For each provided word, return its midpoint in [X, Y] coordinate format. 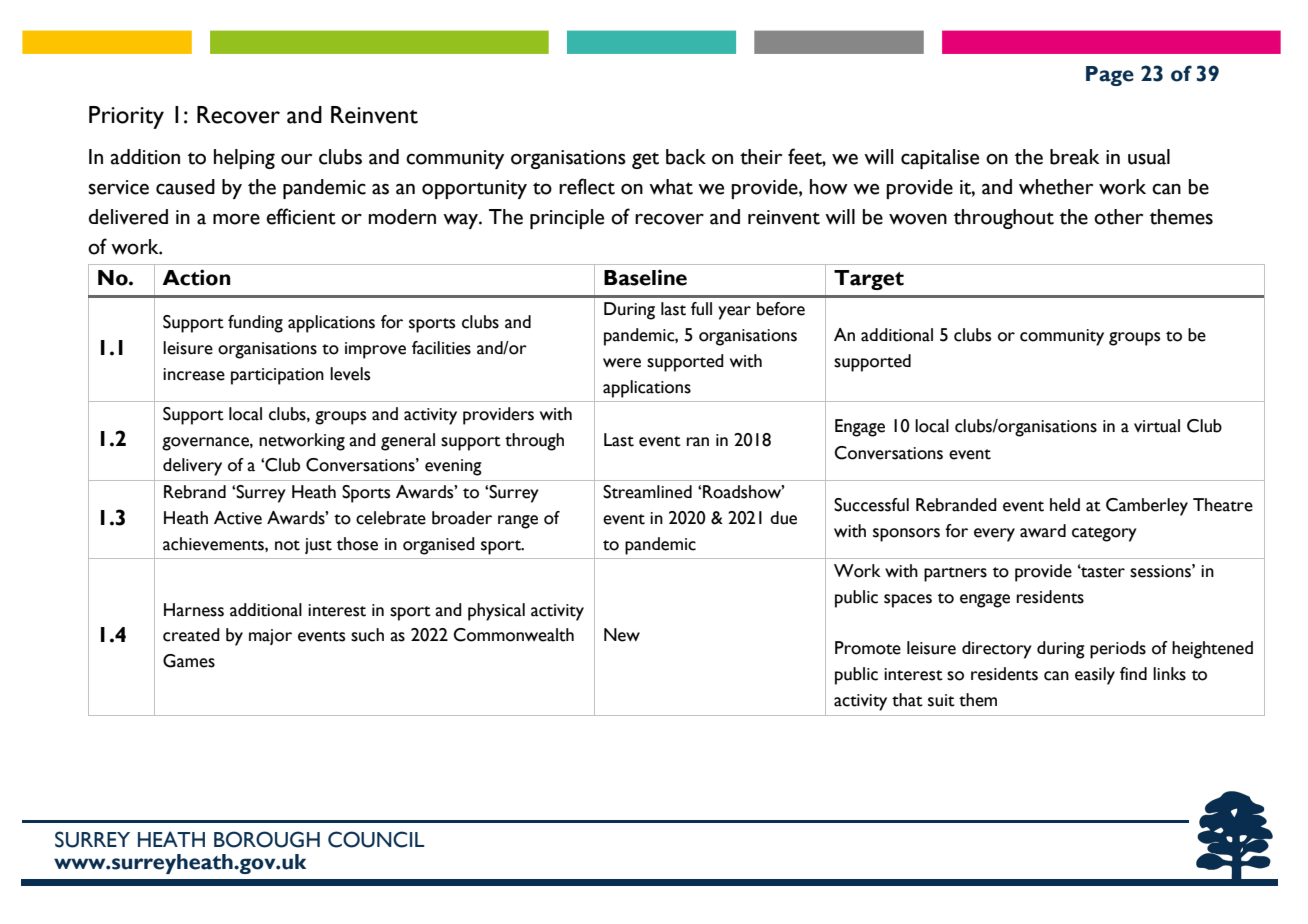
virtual [1157, 426]
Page [1110, 76]
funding [255, 324]
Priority [126, 117]
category [1104, 534]
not [287, 545]
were [622, 363]
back [686, 157]
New [622, 635]
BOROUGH [267, 839]
